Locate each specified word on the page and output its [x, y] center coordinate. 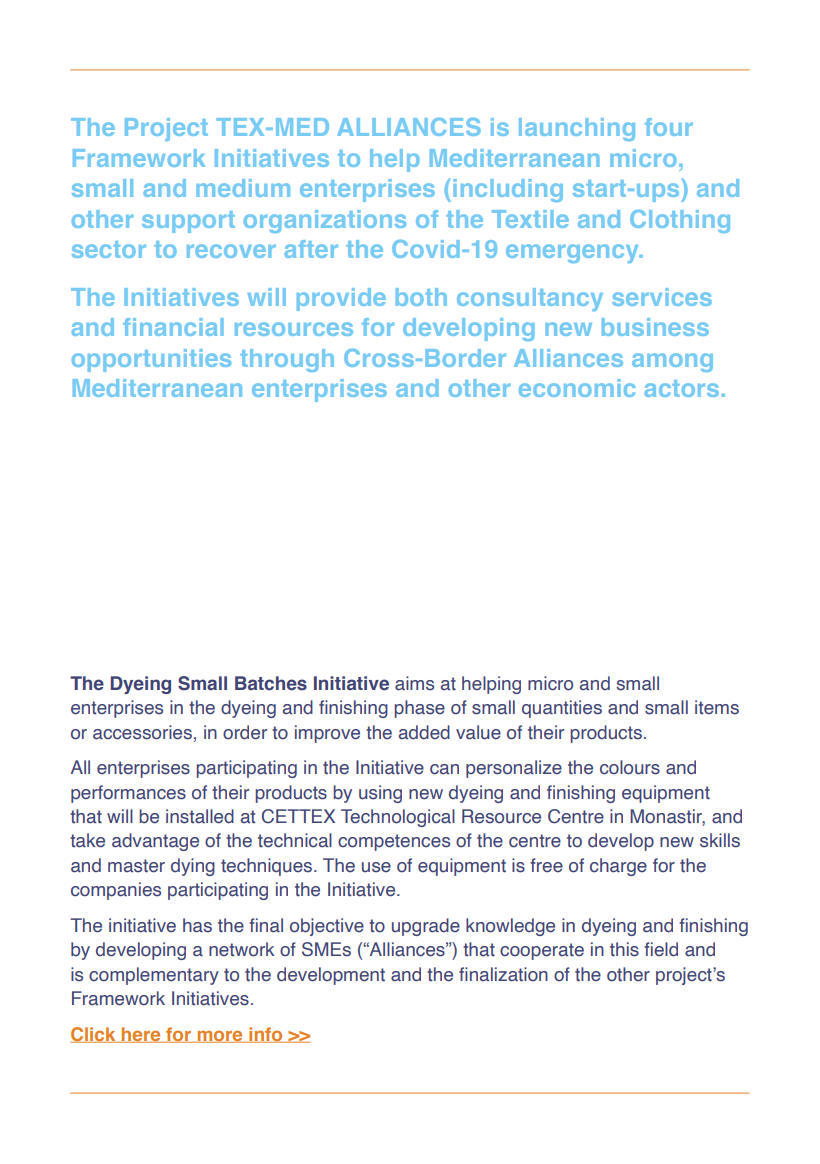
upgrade [426, 927]
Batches [271, 683]
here [141, 1035]
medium [243, 188]
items [717, 707]
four [669, 127]
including [508, 190]
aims [414, 683]
